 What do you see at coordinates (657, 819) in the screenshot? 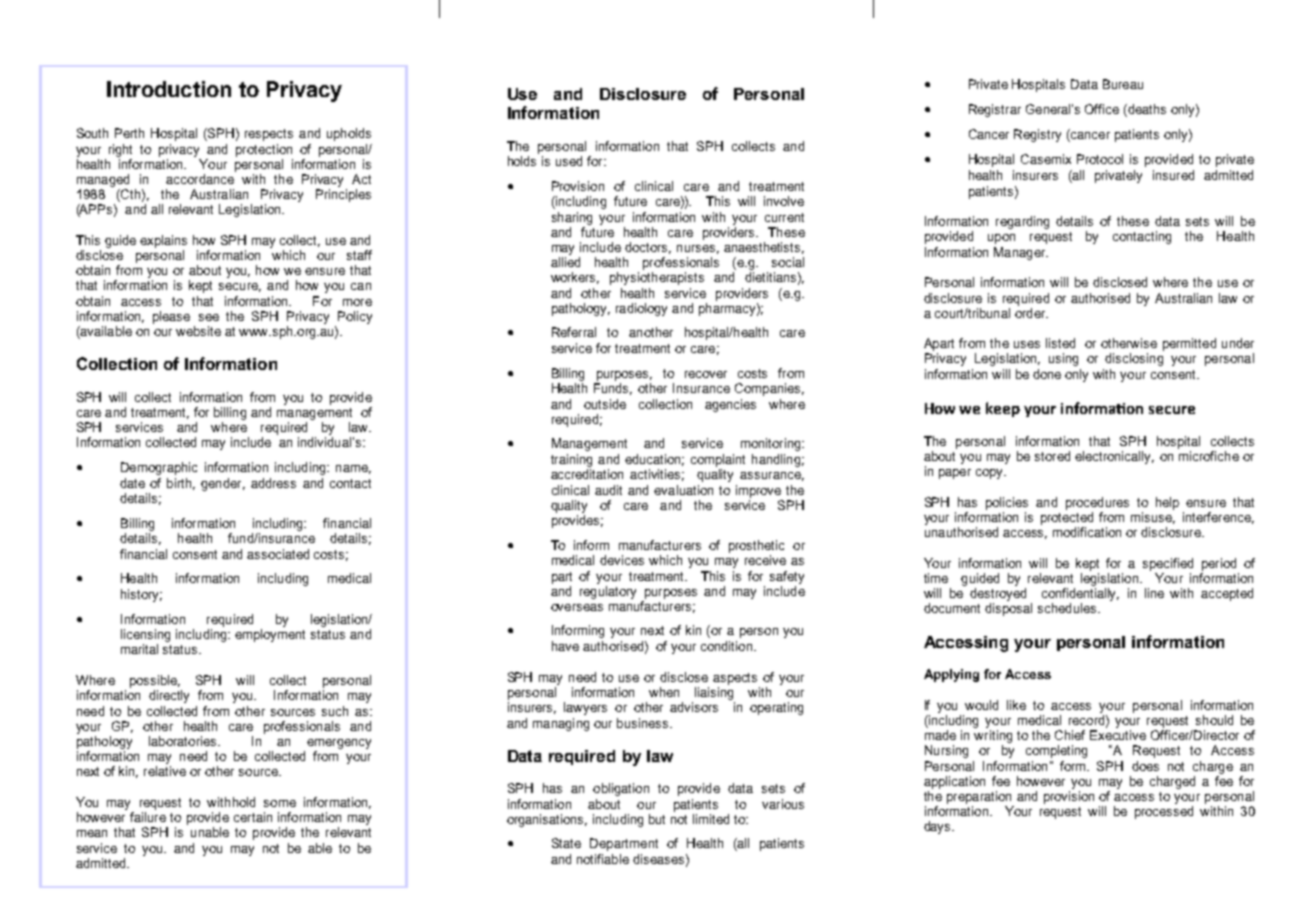
I see `but` at bounding box center [657, 819].
